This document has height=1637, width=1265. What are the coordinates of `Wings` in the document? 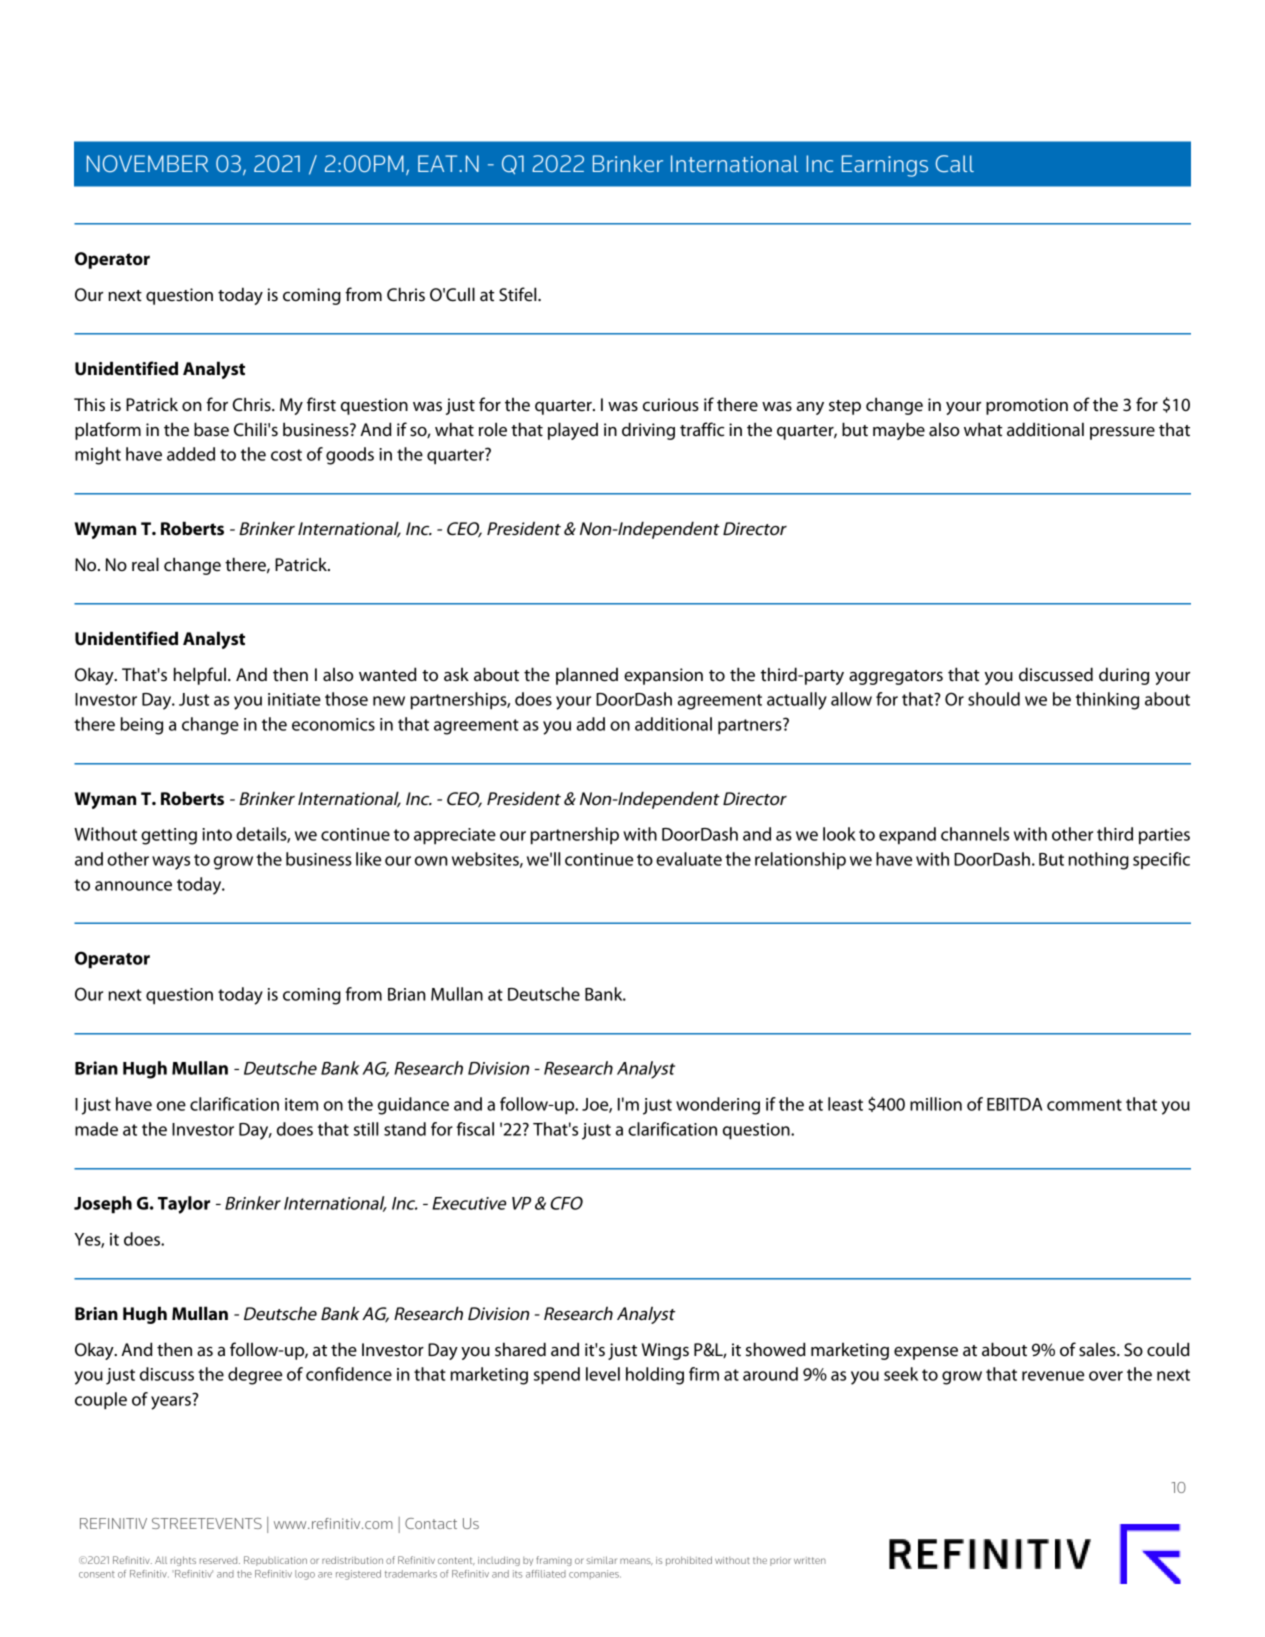 It's located at (665, 1351).
